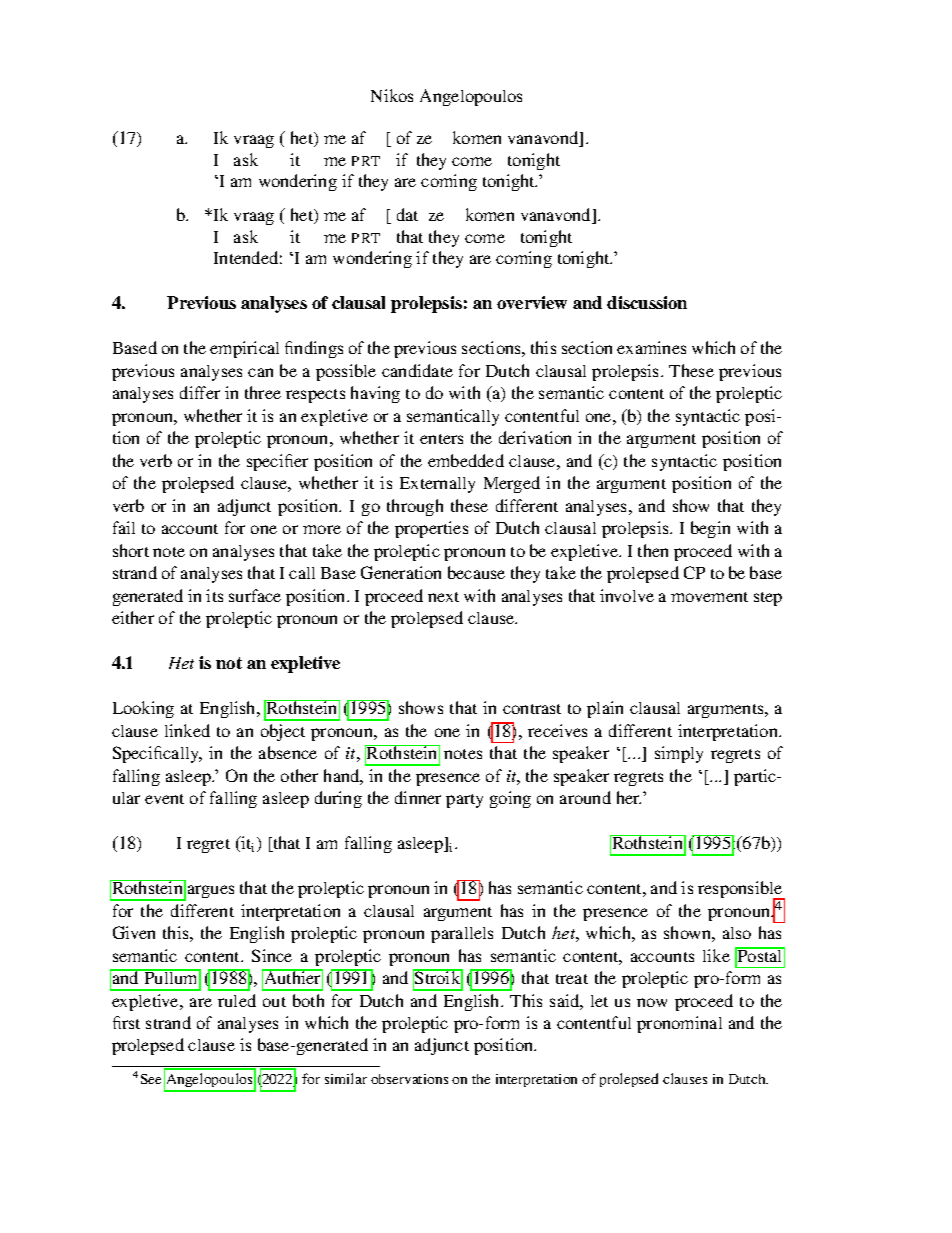 This page has height=1233, width=952. What do you see at coordinates (443, 597) in the page?
I see `next` at bounding box center [443, 597].
